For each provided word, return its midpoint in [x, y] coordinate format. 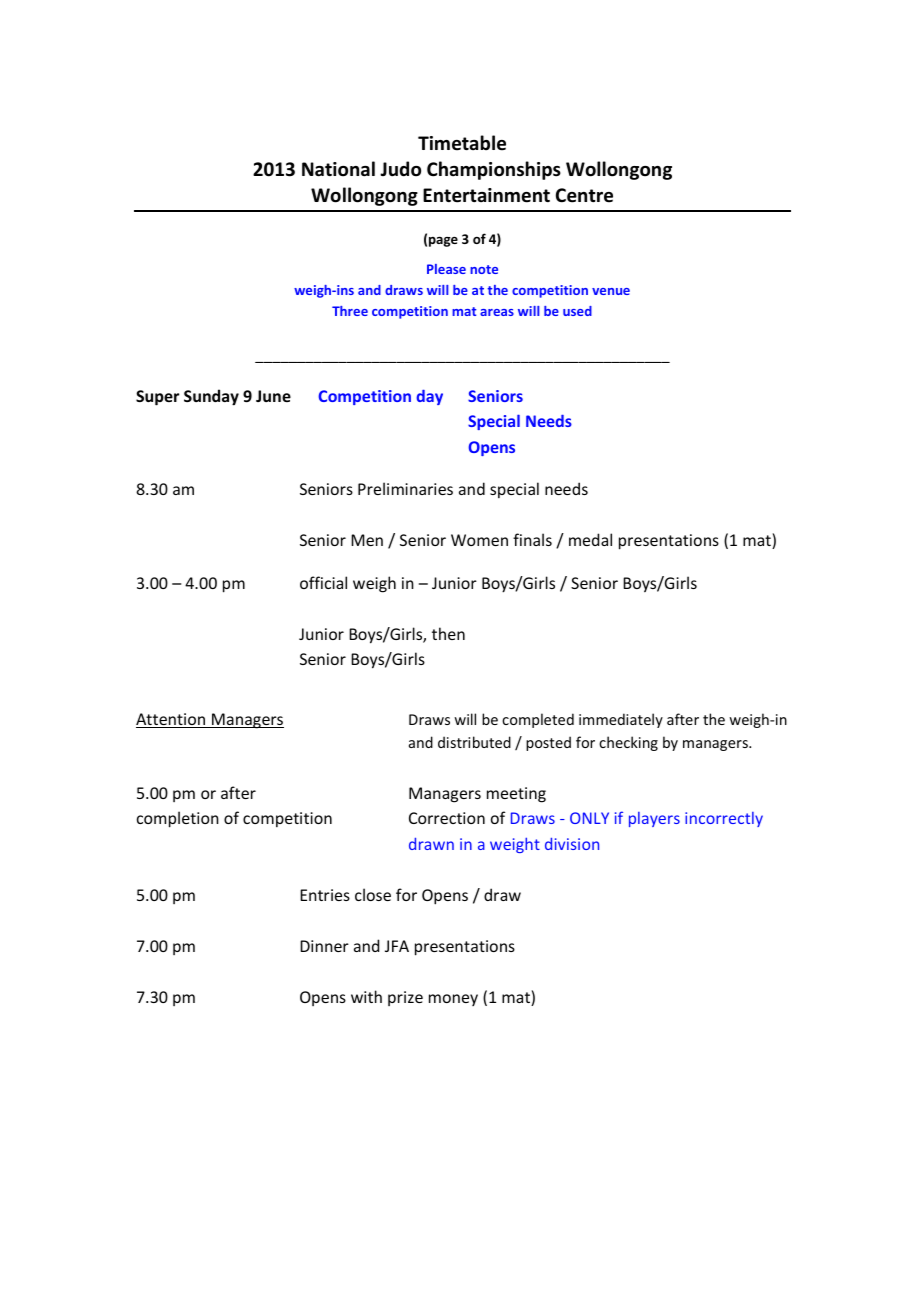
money [453, 1000]
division [572, 844]
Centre [584, 195]
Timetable [462, 143]
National [338, 169]
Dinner [324, 946]
